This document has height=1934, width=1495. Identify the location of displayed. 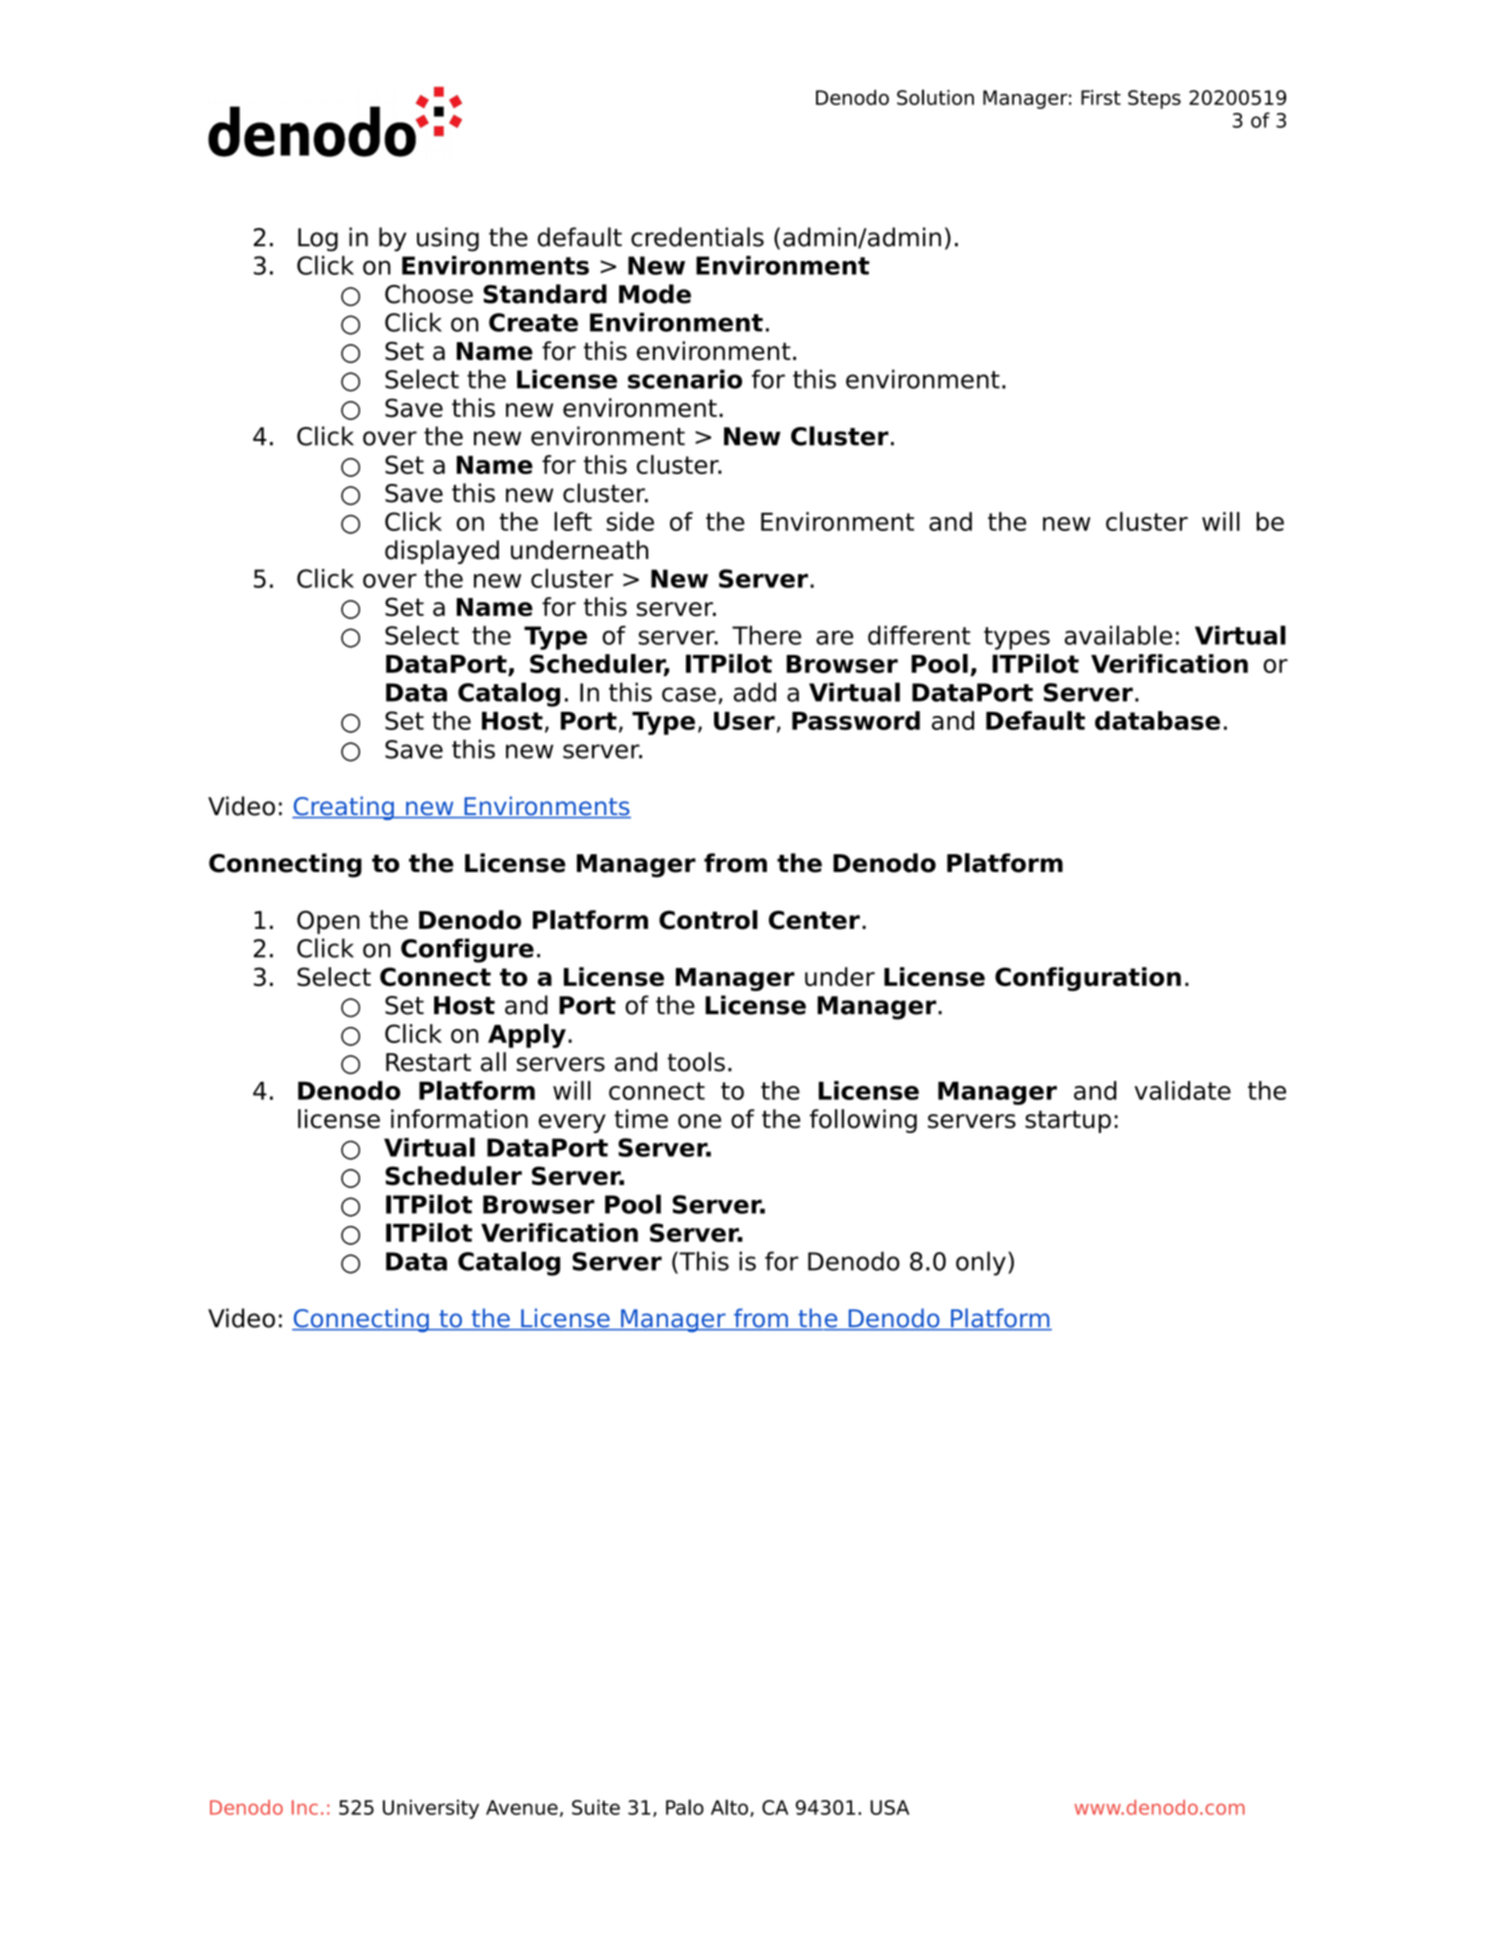
(442, 552).
